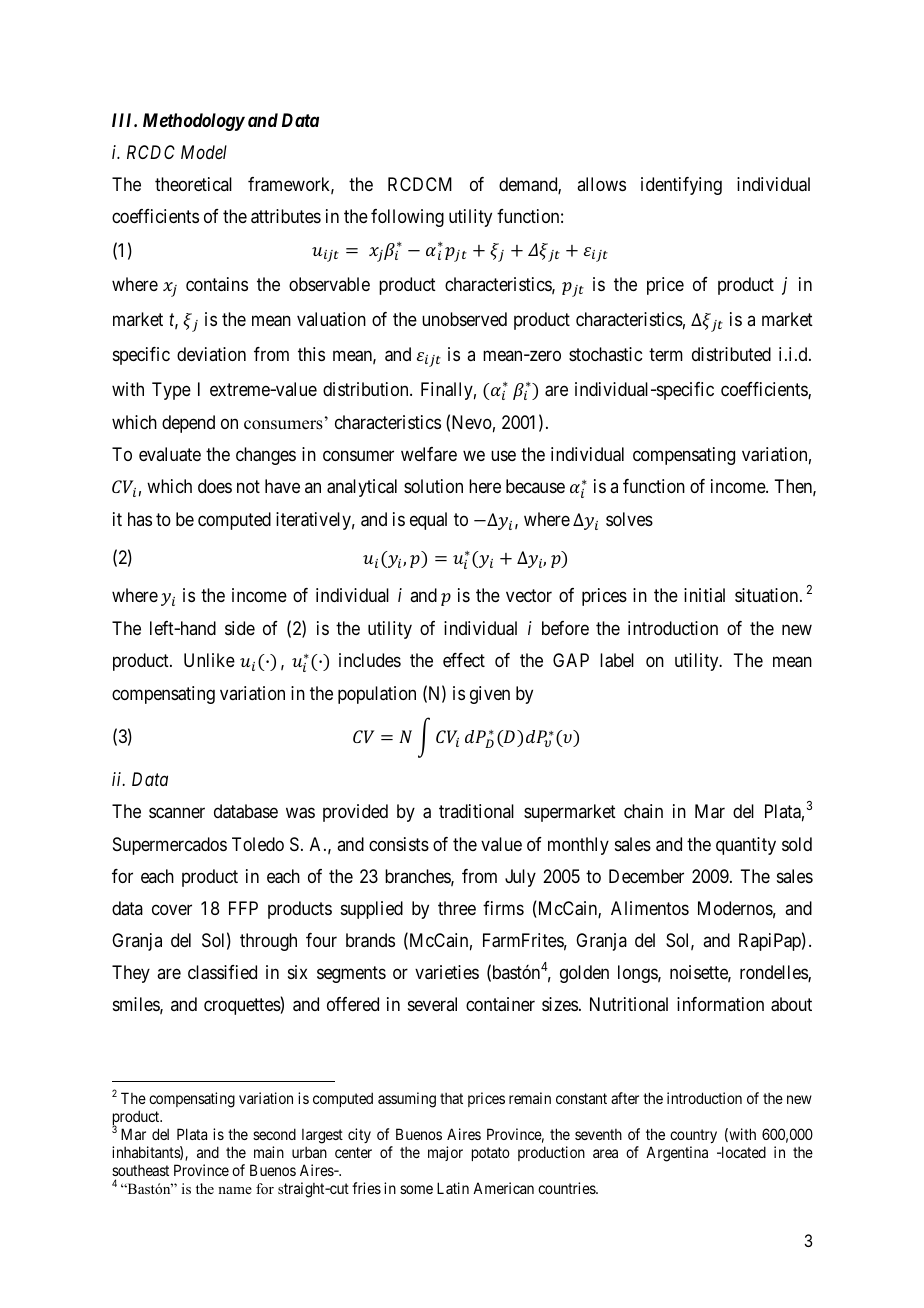 The width and height of the screenshot is (924, 1308). What do you see at coordinates (235, 1190) in the screenshot?
I see `name` at bounding box center [235, 1190].
